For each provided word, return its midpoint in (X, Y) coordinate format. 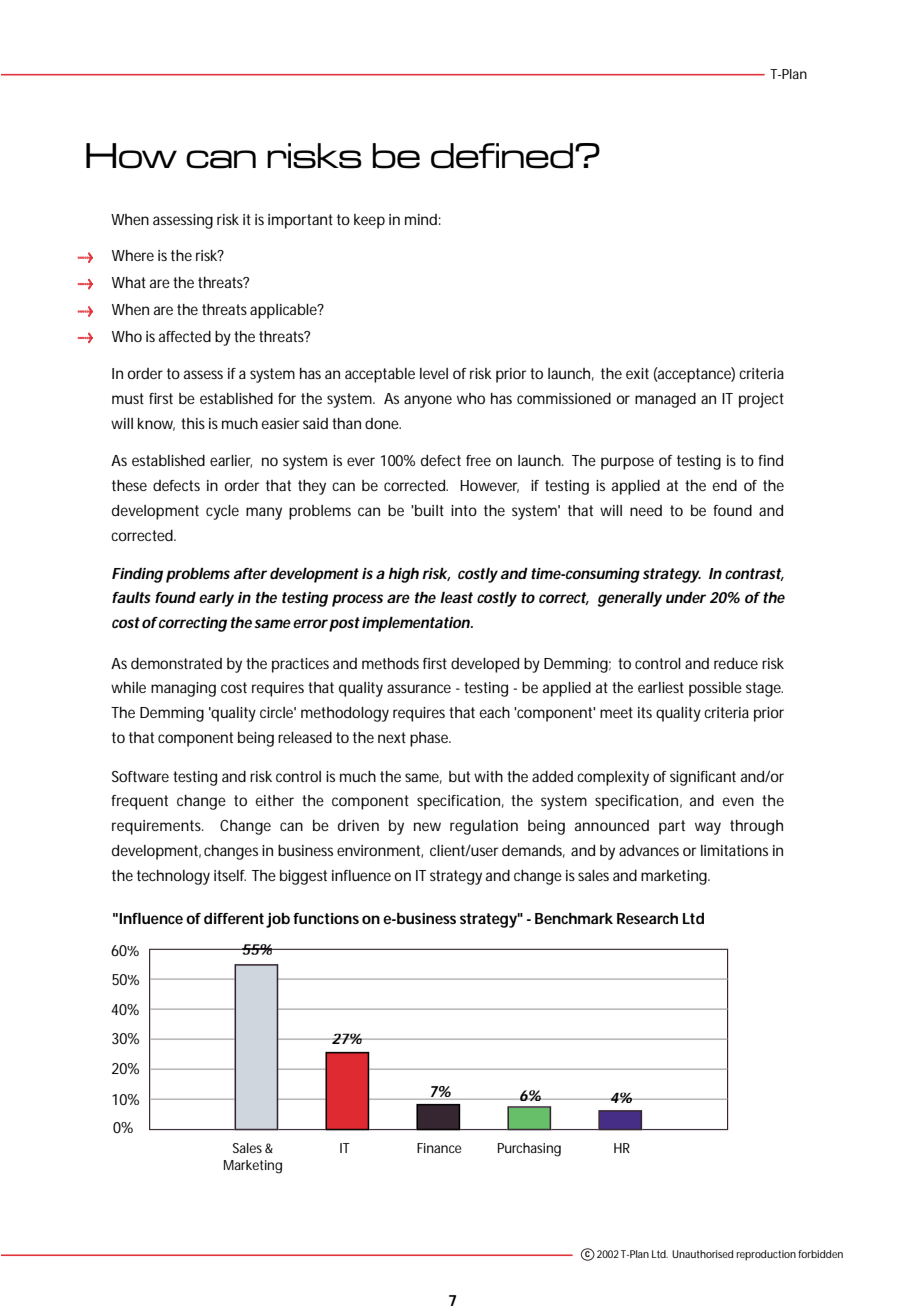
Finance (439, 1148)
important (300, 221)
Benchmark (574, 918)
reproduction (766, 1255)
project (761, 400)
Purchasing (529, 1150)
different (234, 918)
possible (715, 689)
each (495, 712)
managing (183, 689)
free (478, 460)
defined (502, 156)
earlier (231, 461)
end (725, 485)
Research (647, 918)
